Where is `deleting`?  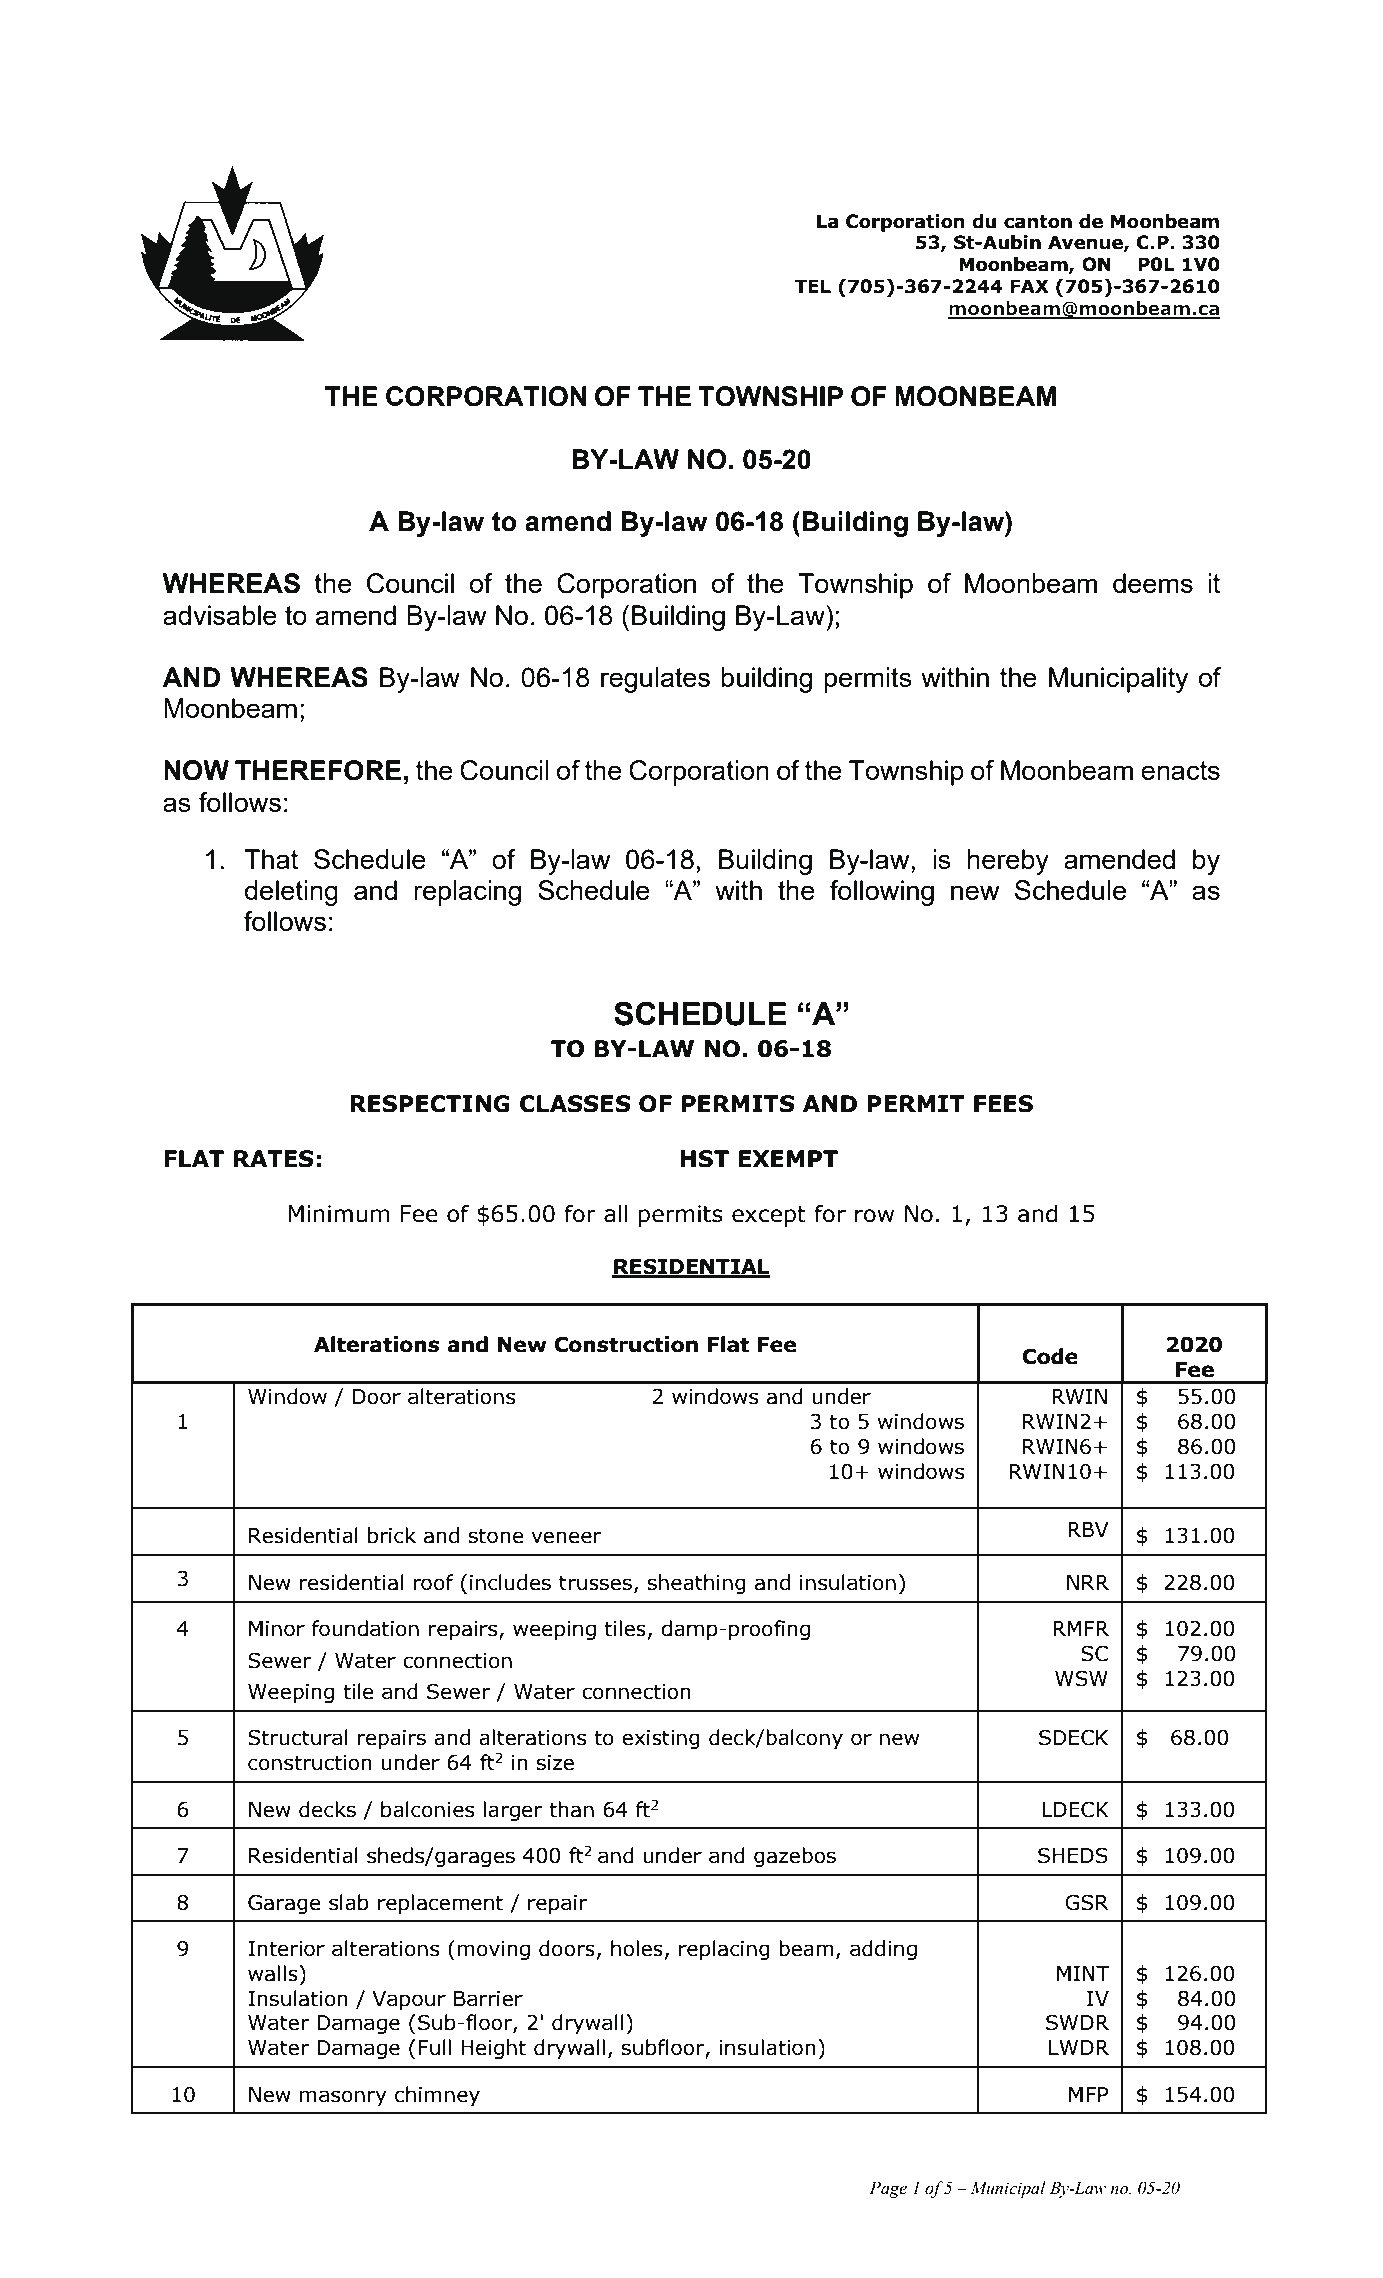
deleting is located at coordinates (291, 893).
